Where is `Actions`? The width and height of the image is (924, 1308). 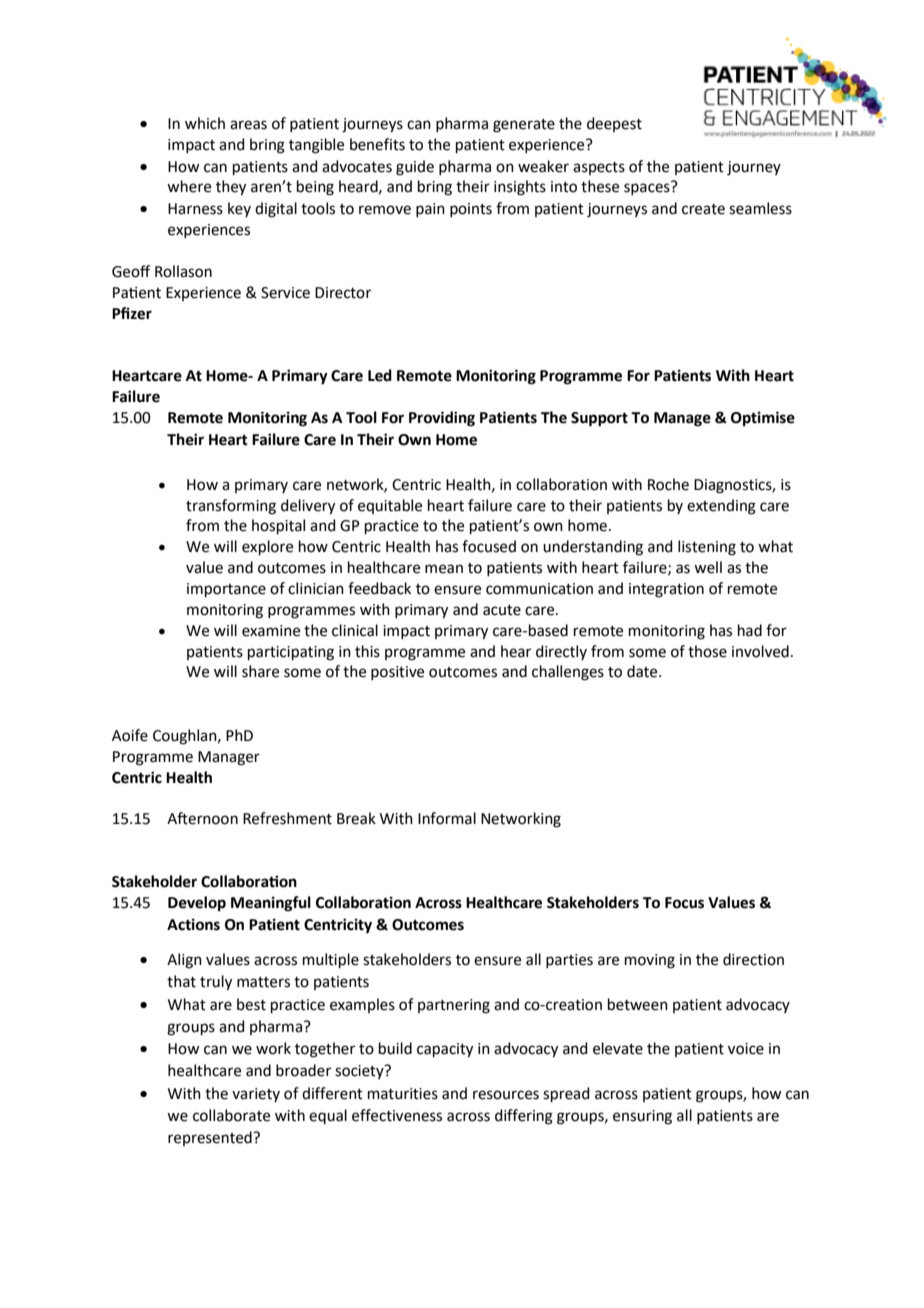 Actions is located at coordinates (193, 924).
